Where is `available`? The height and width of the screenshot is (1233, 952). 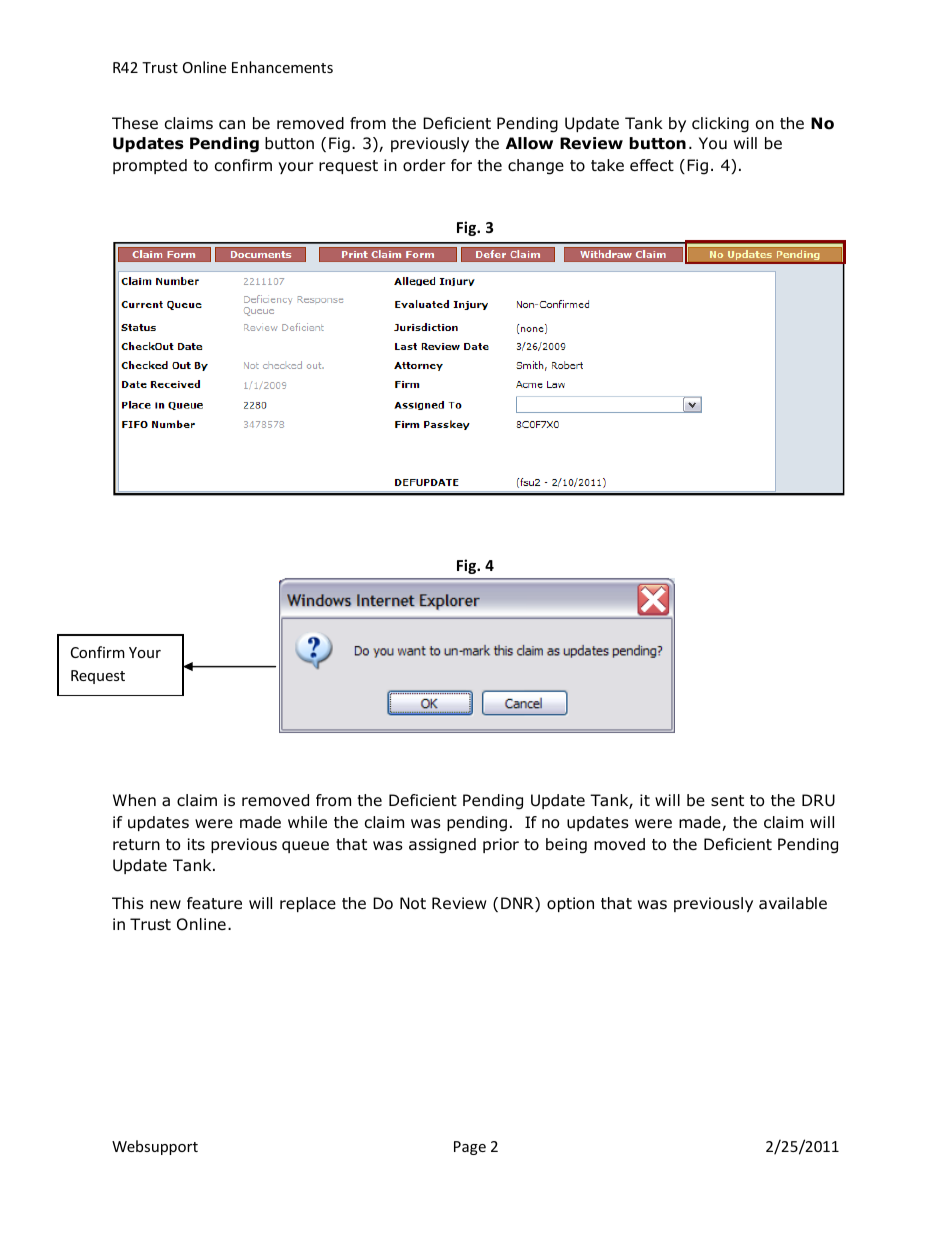 available is located at coordinates (793, 903).
